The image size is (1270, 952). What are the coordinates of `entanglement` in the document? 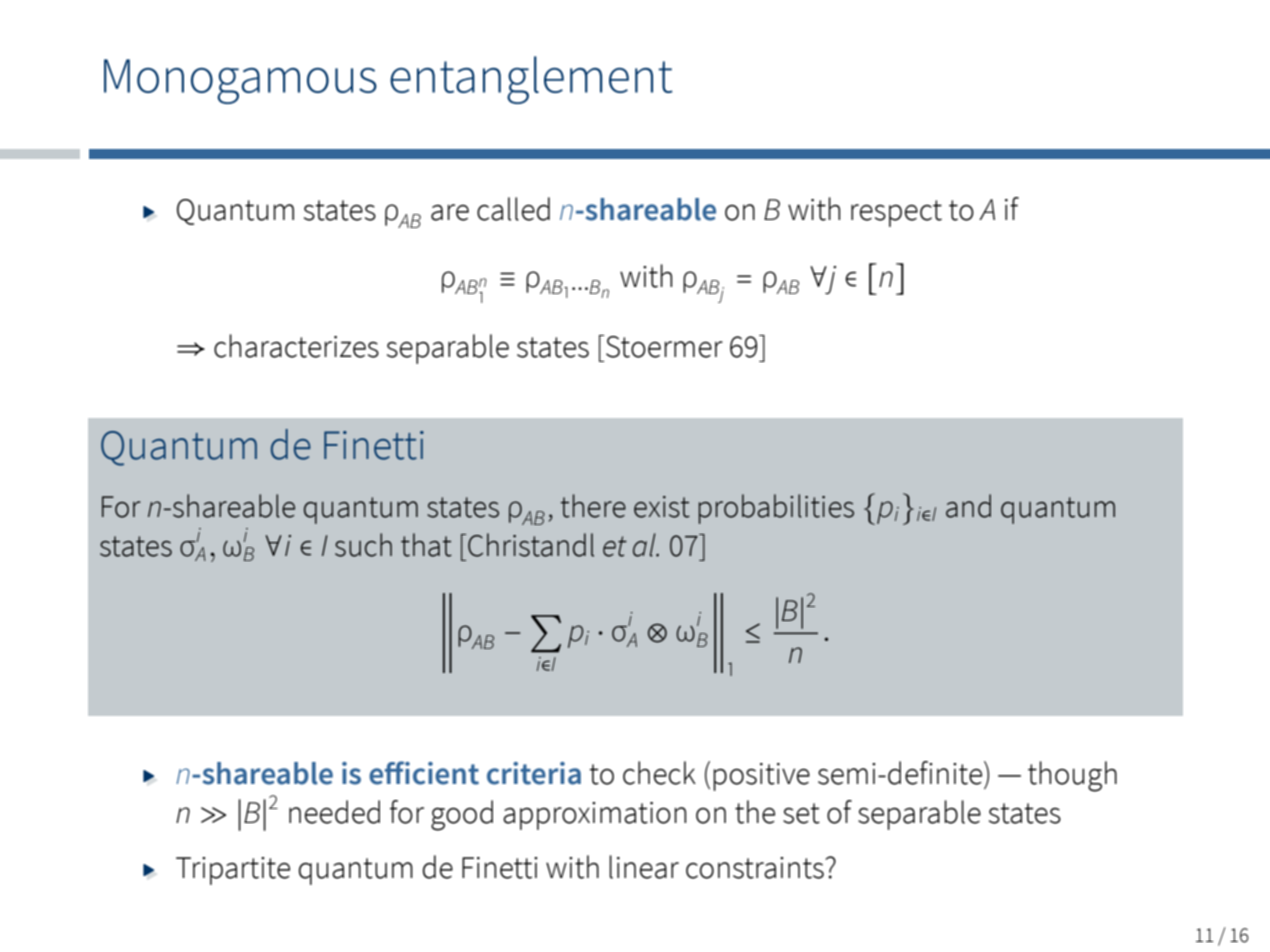 It's located at (531, 80).
